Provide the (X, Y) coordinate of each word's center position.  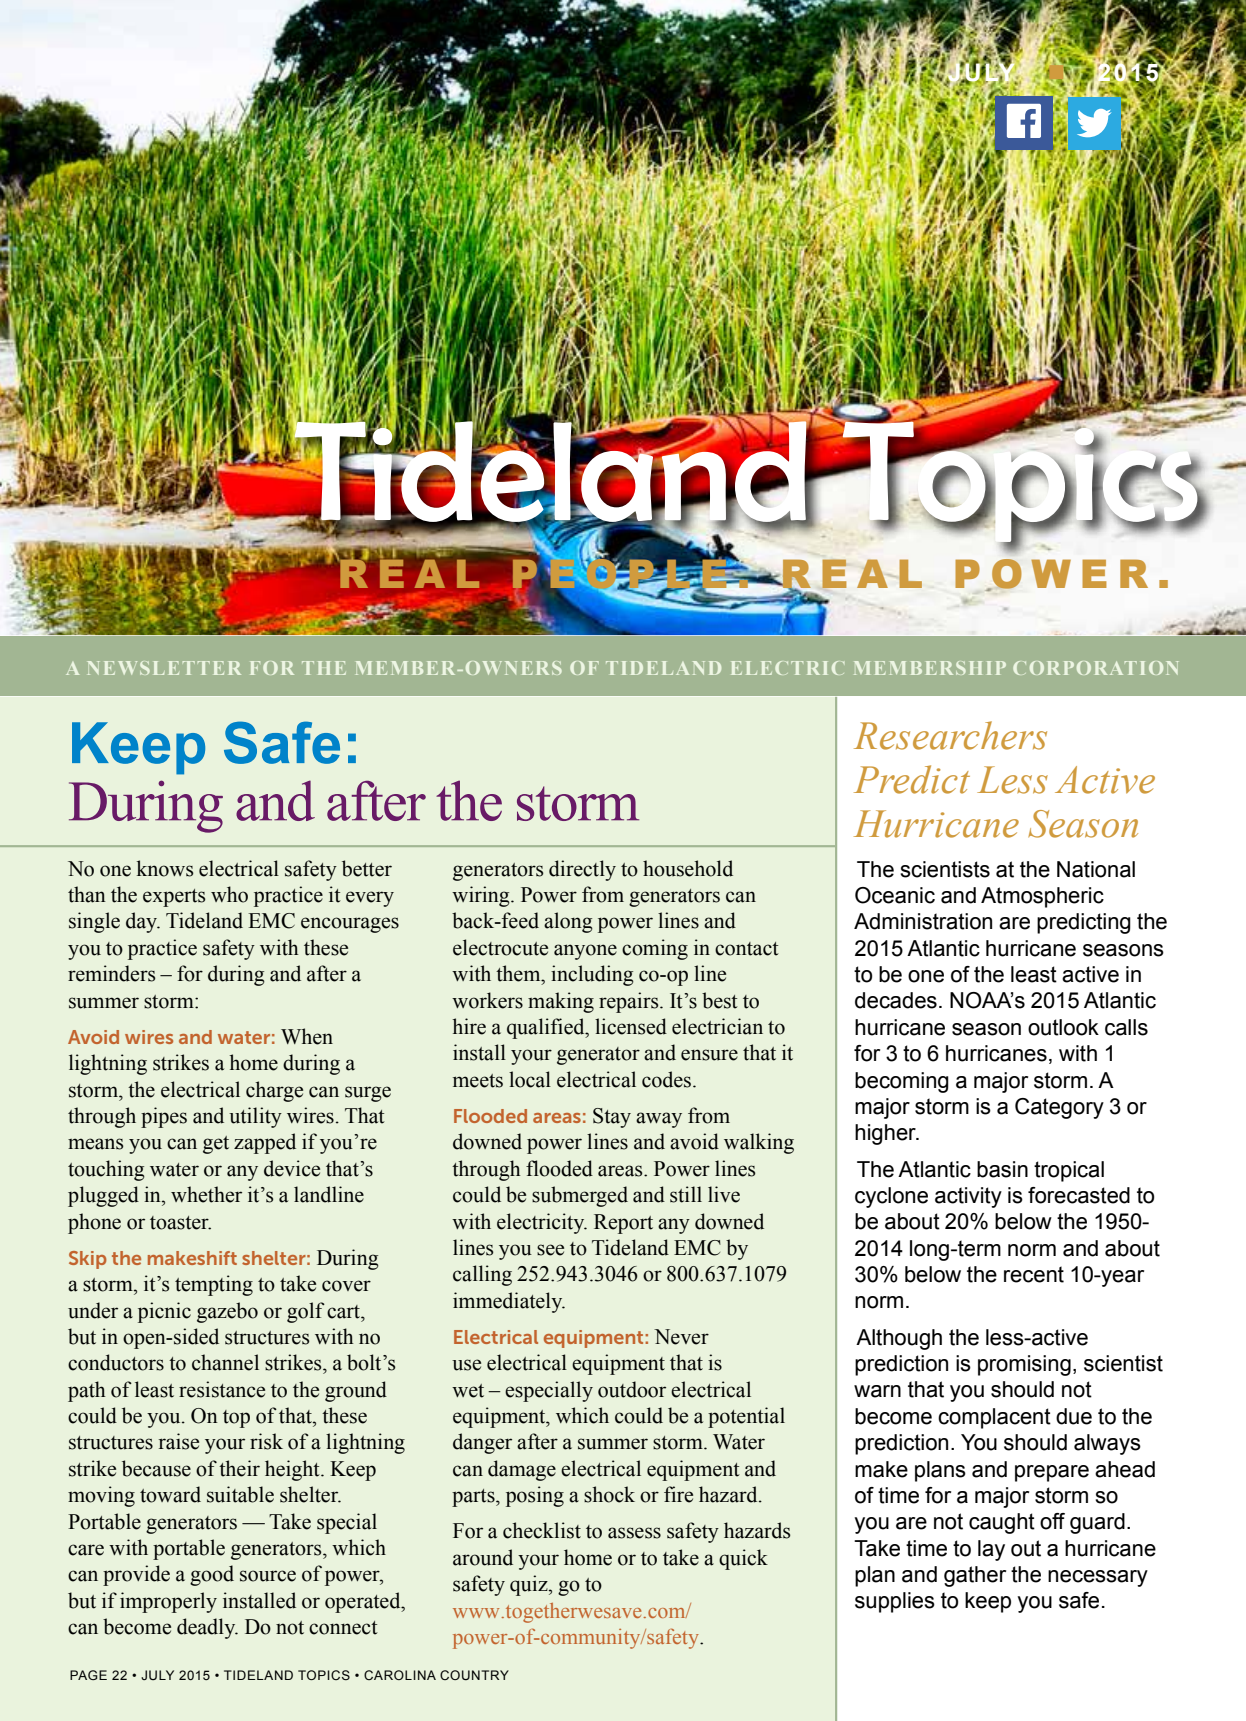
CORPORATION (1095, 668)
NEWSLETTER (164, 668)
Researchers (950, 735)
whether (206, 1194)
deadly (207, 1628)
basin (1002, 1169)
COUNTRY (474, 1675)
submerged (580, 1196)
